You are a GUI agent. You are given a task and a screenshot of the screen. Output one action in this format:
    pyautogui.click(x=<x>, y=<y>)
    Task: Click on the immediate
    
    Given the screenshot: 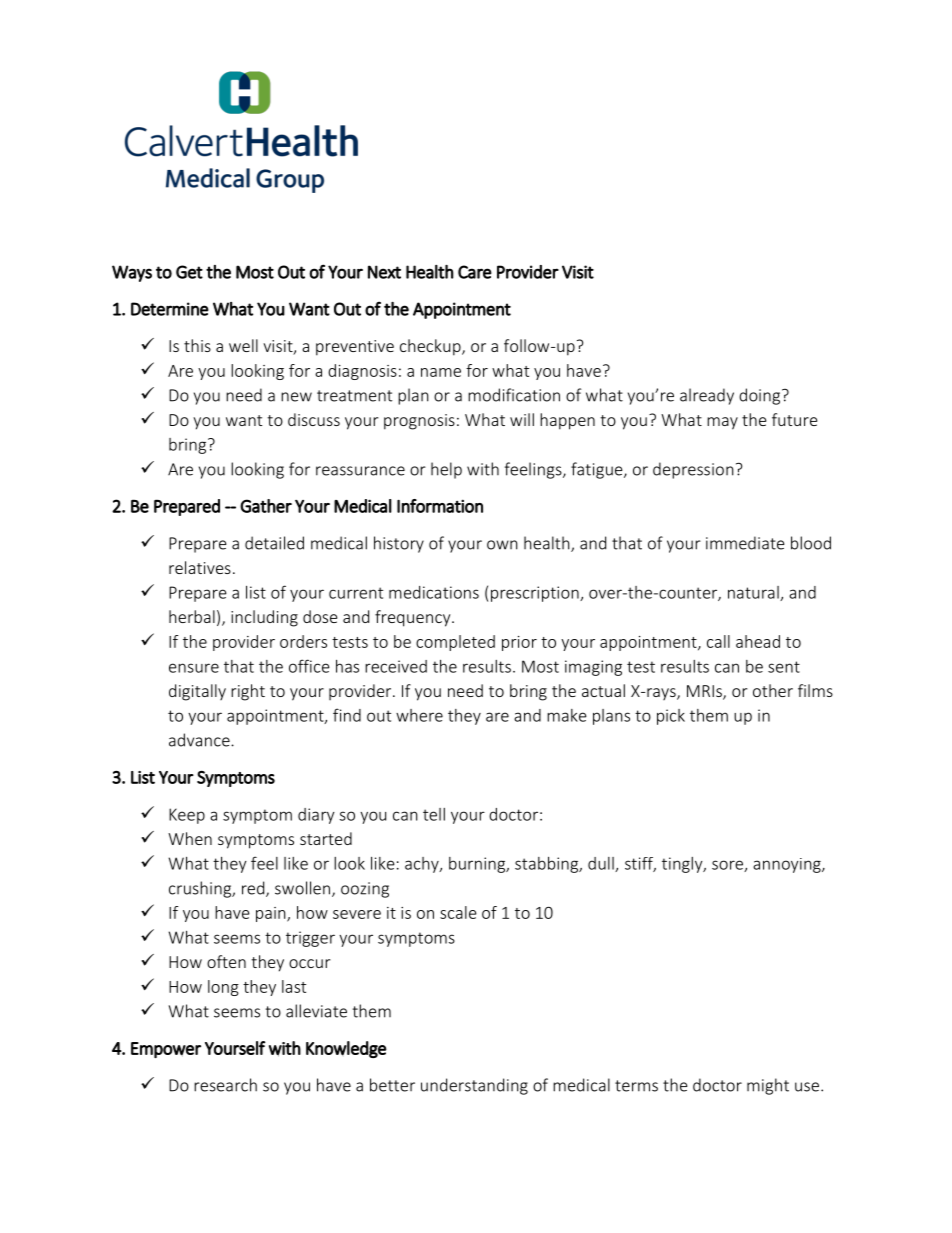 What is the action you would take?
    pyautogui.click(x=745, y=543)
